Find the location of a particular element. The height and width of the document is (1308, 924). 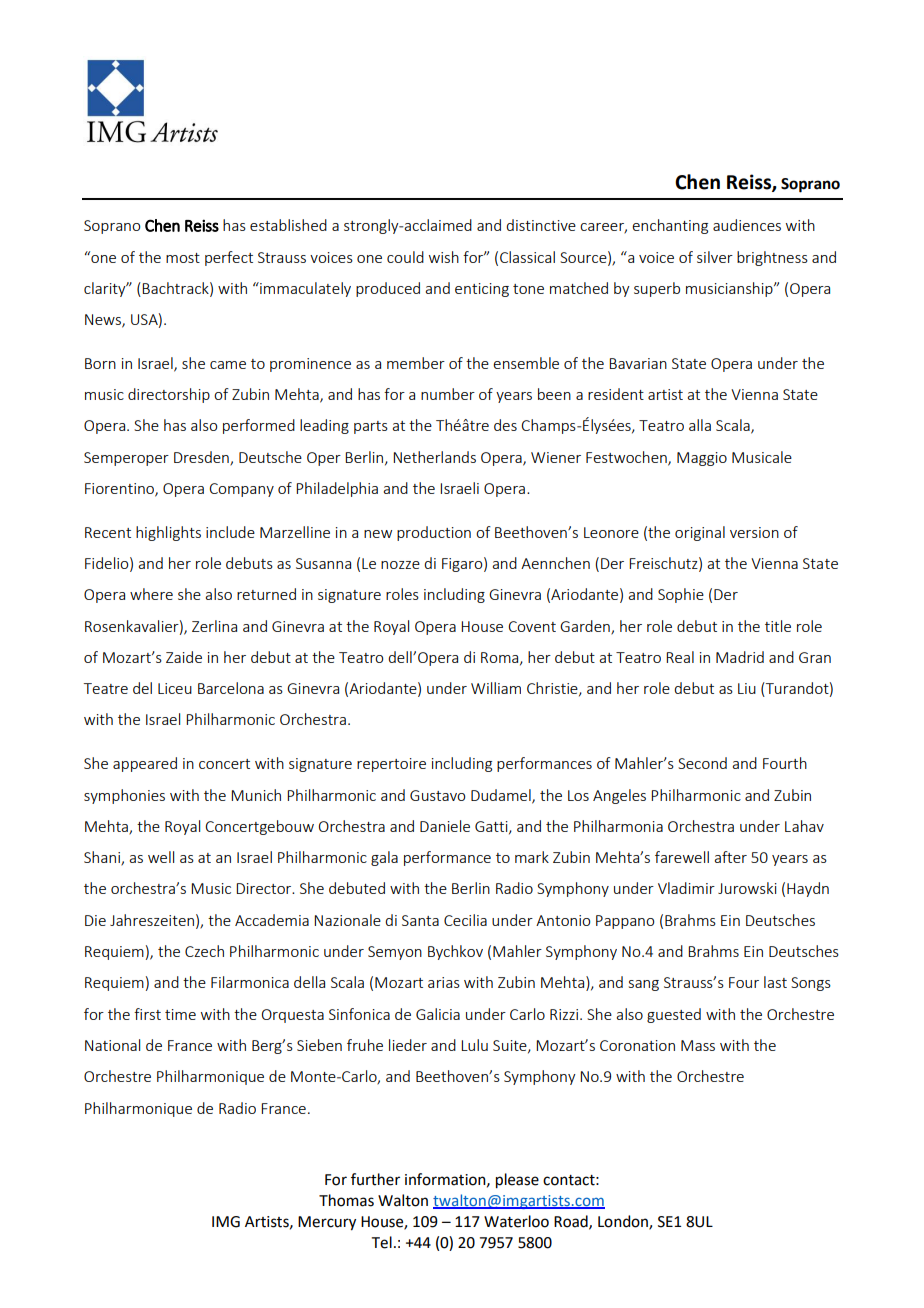

wish is located at coordinates (444, 257).
